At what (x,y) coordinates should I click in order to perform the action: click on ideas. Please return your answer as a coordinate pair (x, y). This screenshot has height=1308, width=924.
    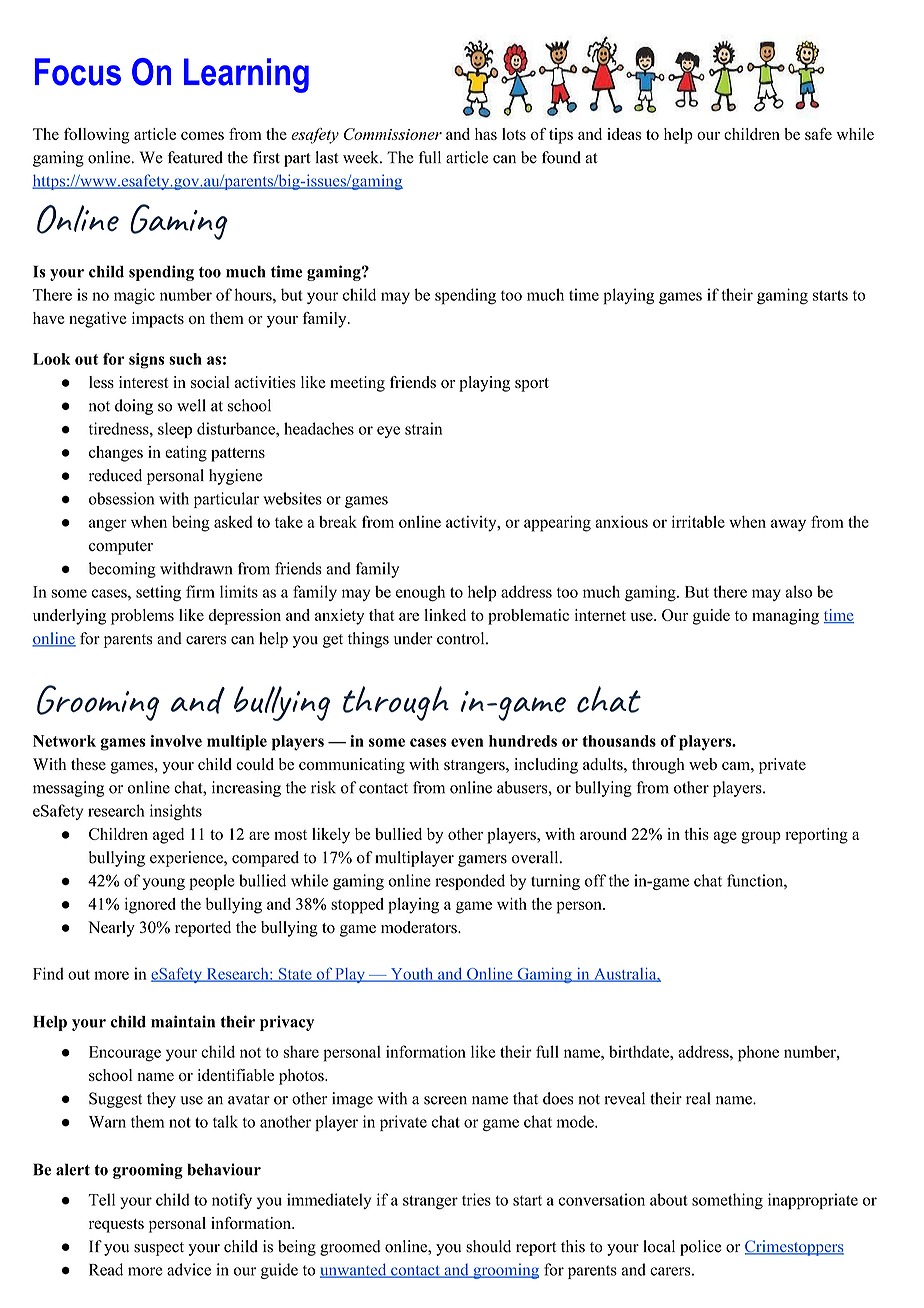
    Looking at the image, I should click on (624, 134).
